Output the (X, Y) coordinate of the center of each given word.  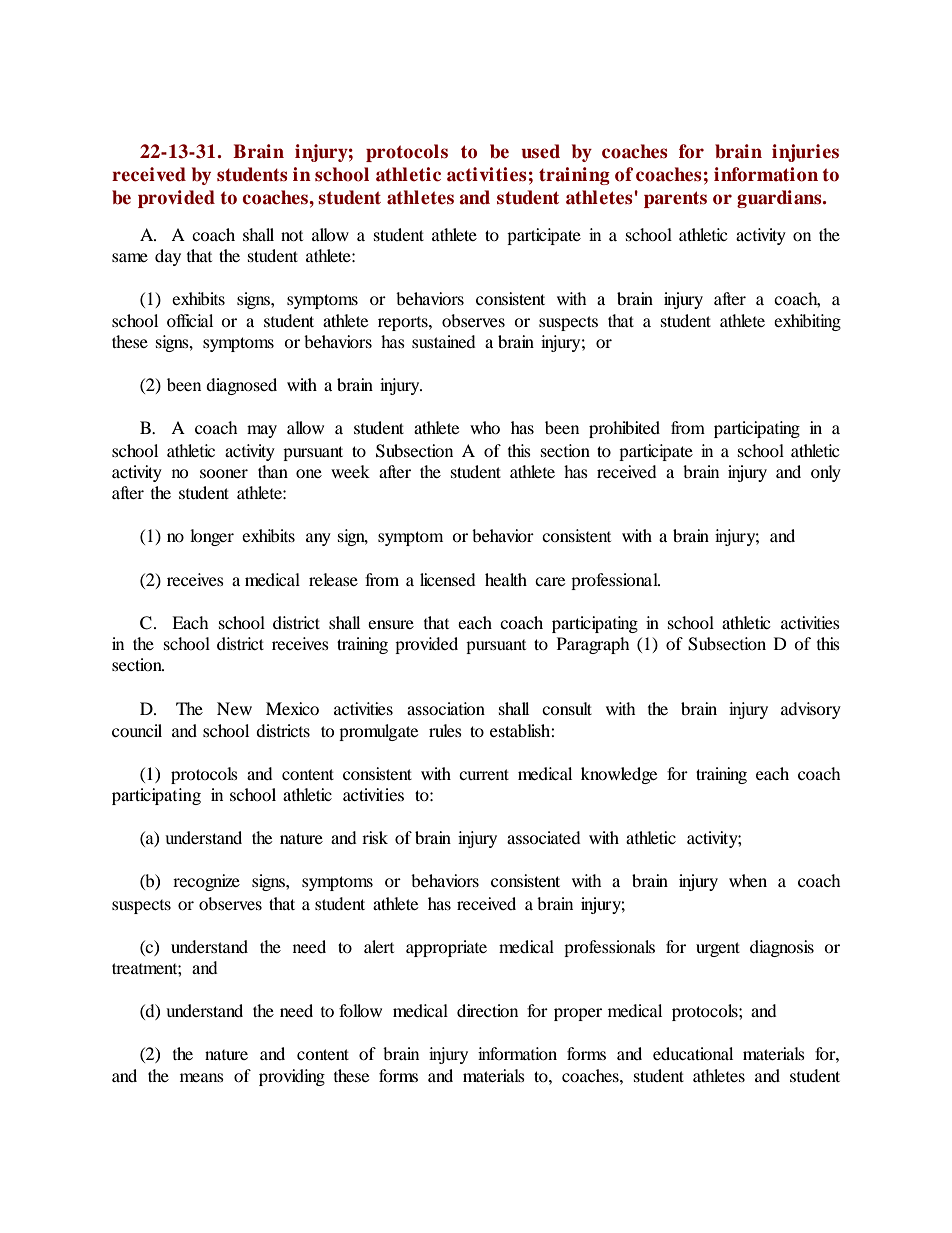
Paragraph (593, 645)
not (292, 236)
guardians (780, 199)
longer (212, 537)
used (540, 151)
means (202, 1077)
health (506, 579)
